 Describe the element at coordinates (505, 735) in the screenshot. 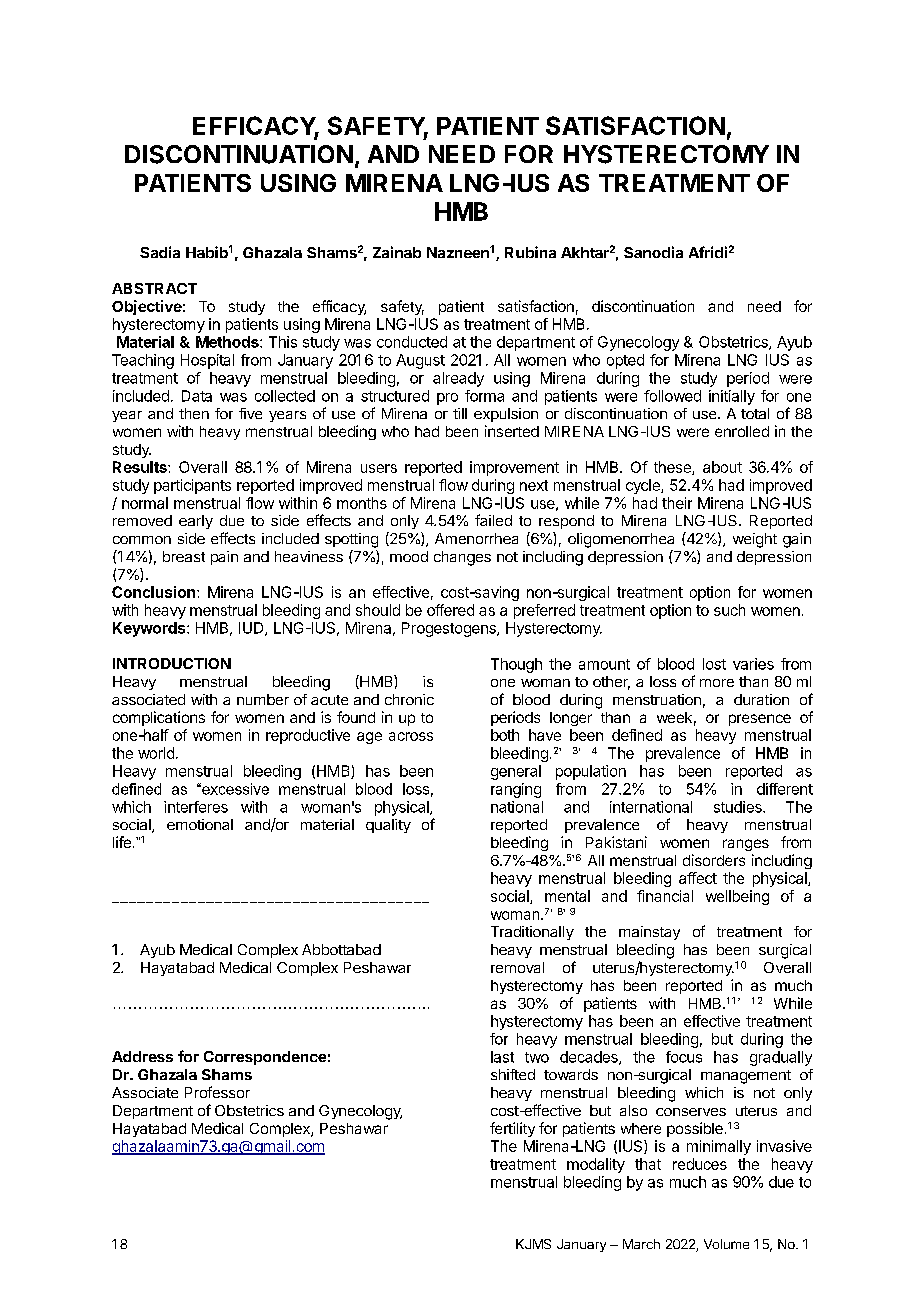

I see `both` at that location.
